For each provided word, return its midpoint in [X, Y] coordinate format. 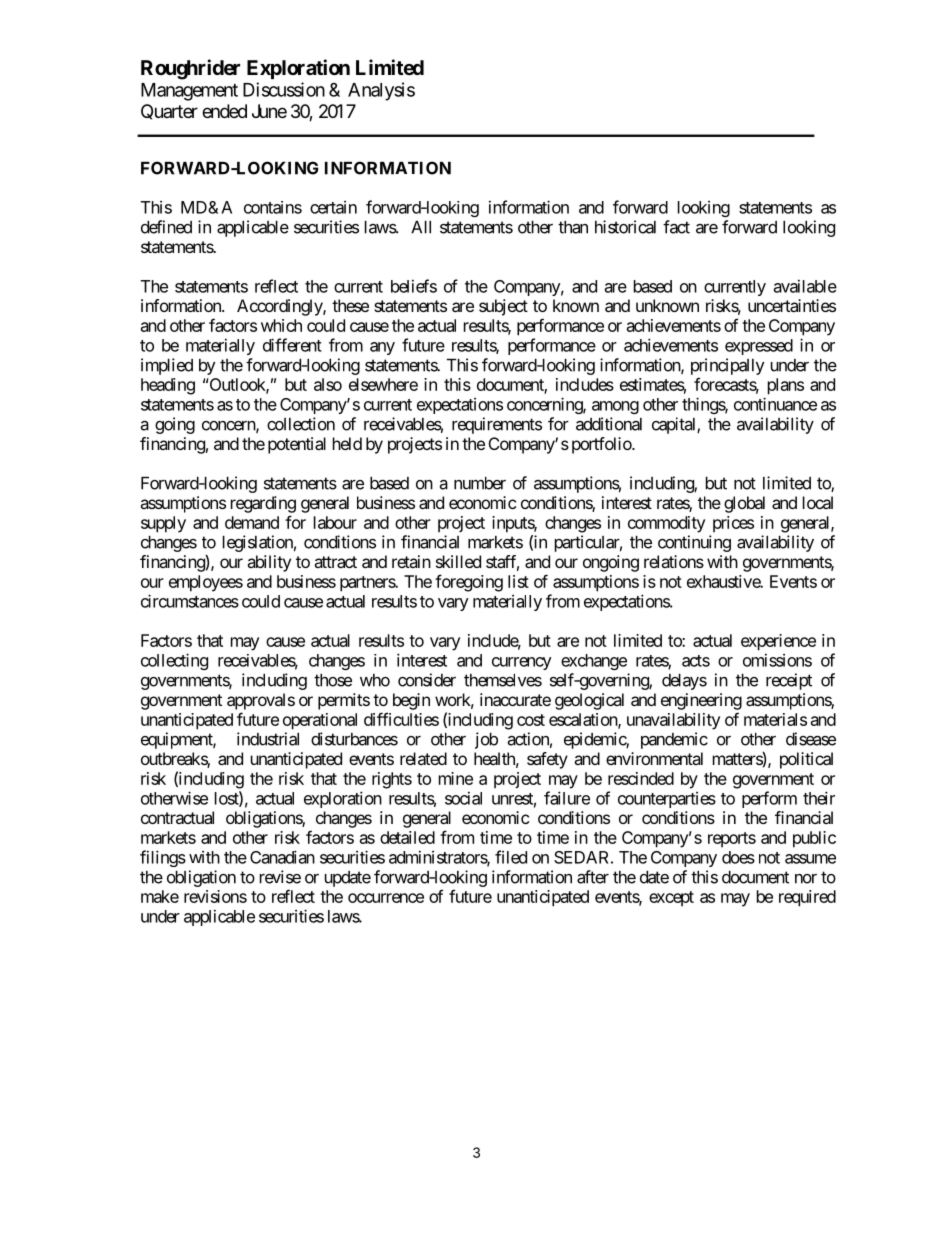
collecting [174, 661]
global [744, 504]
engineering [701, 701]
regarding [263, 504]
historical [625, 227]
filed [511, 857]
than [573, 227]
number [480, 483]
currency [522, 663]
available [805, 286]
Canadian [282, 857]
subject [503, 307]
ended [224, 111]
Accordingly [280, 307]
